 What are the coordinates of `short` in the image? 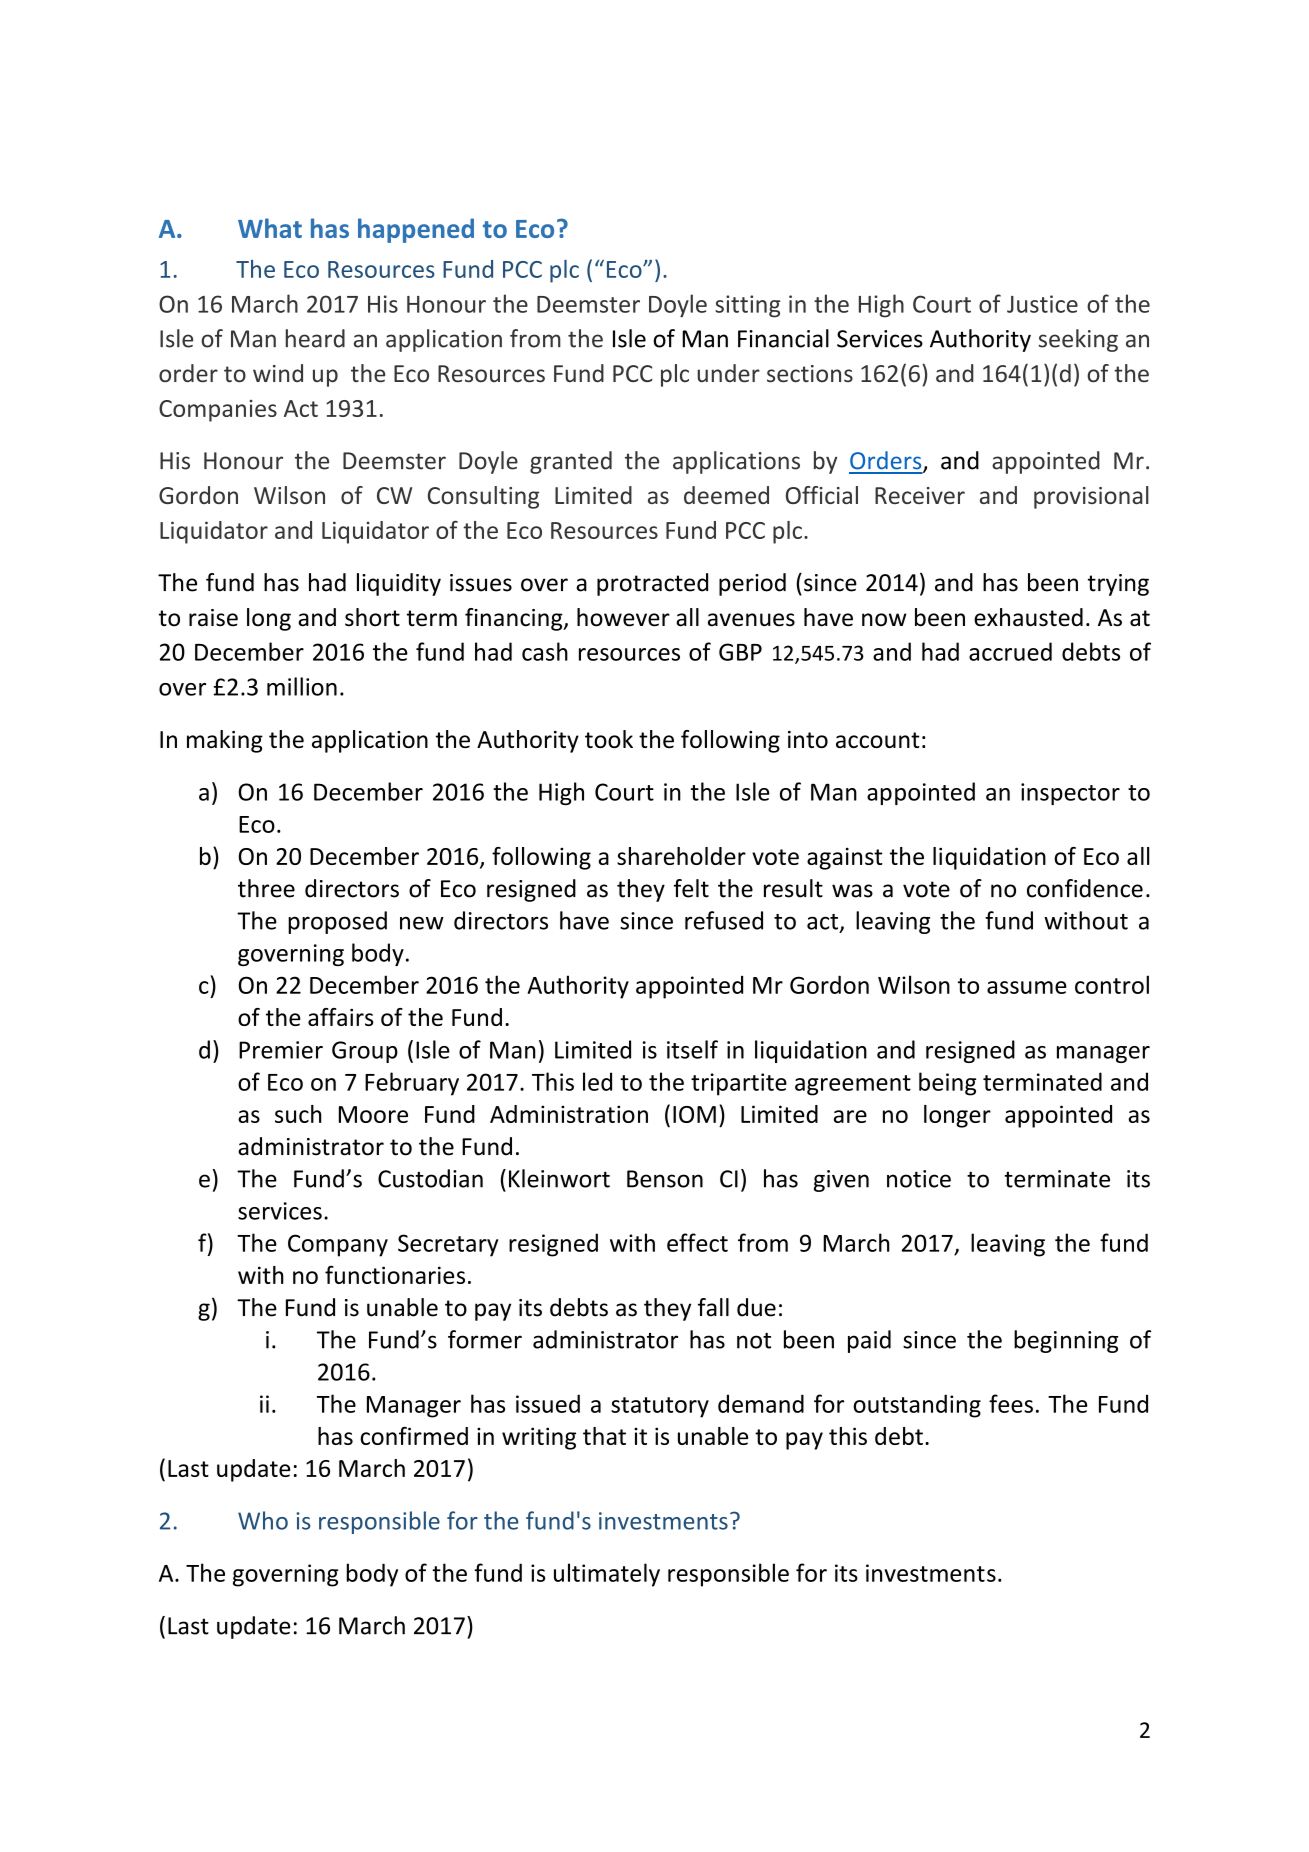 It's located at (372, 617).
